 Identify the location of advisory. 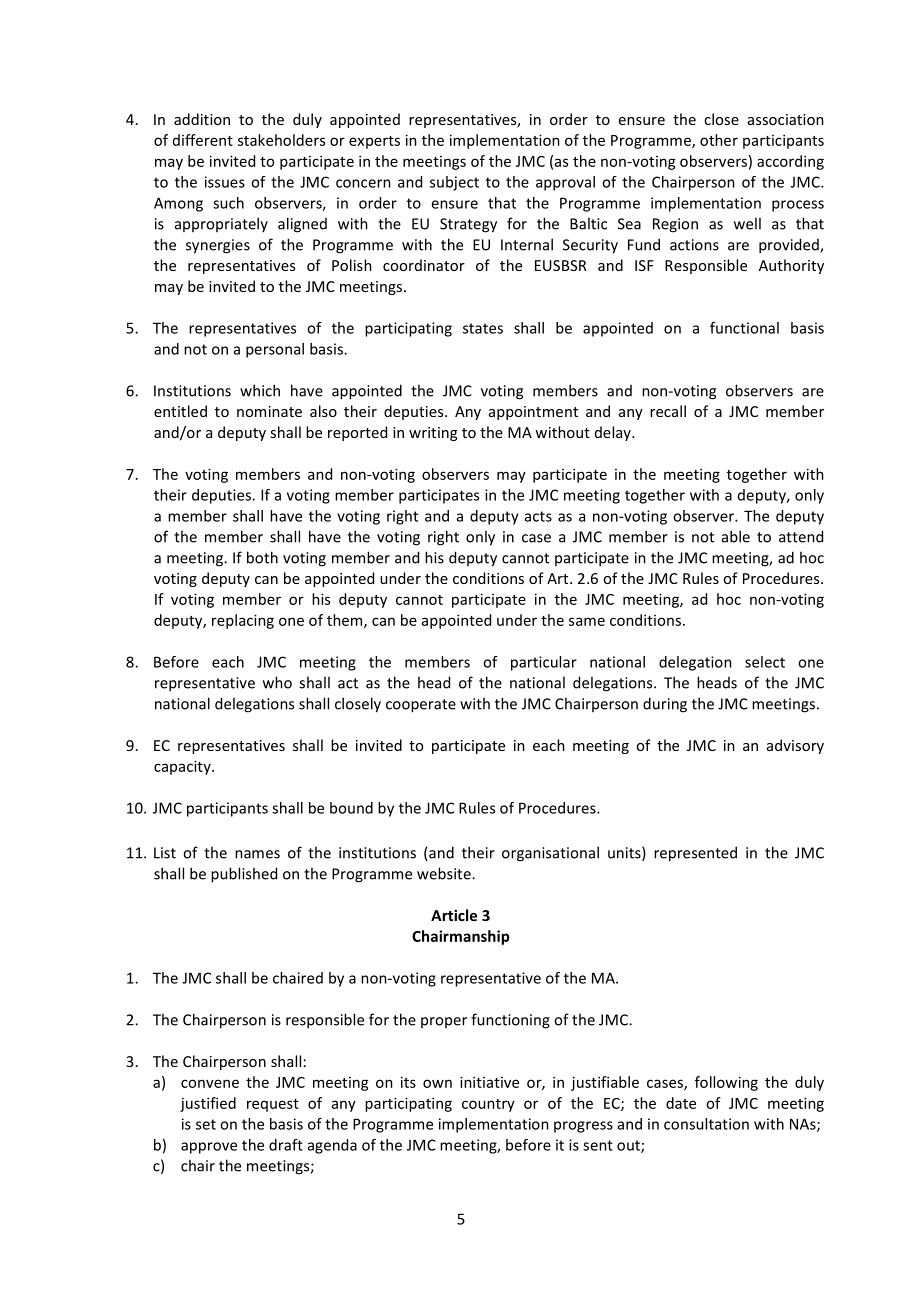
(795, 746).
